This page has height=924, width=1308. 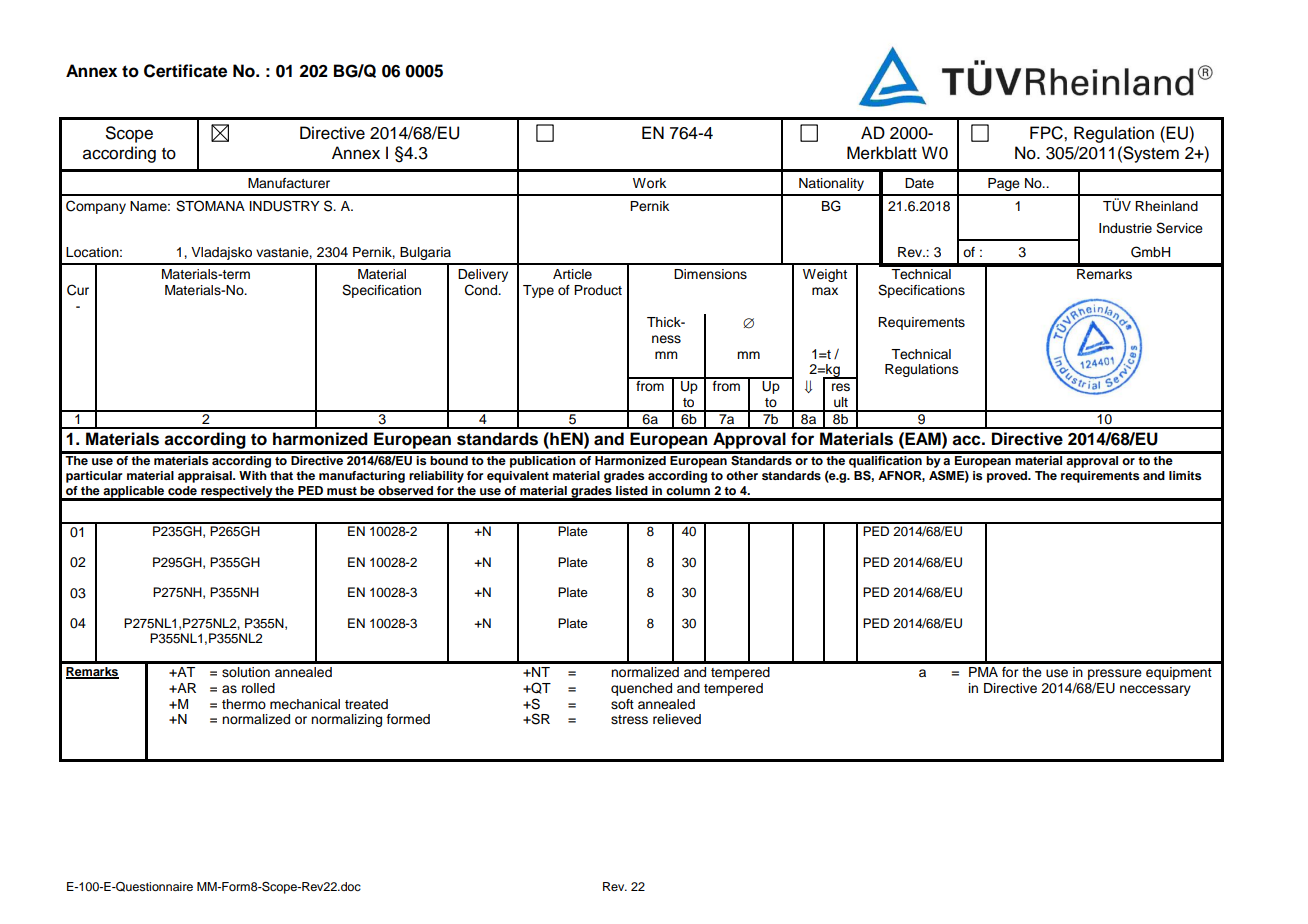 What do you see at coordinates (258, 688) in the page?
I see `rolled` at bounding box center [258, 688].
